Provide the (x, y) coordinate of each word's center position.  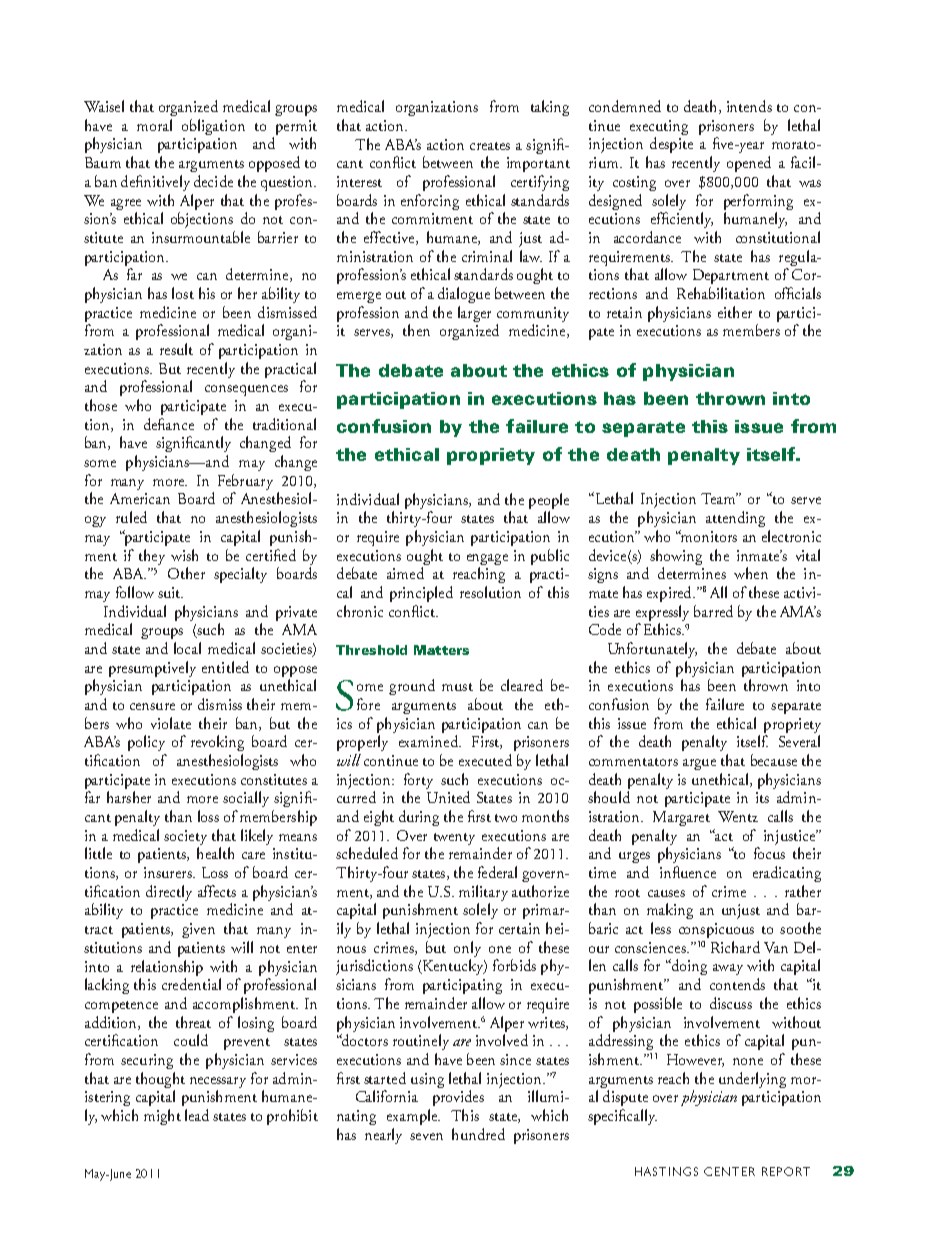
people (549, 501)
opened (749, 164)
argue (699, 764)
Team (719, 498)
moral (154, 125)
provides (458, 1098)
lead (197, 1115)
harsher (129, 797)
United (448, 797)
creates (490, 146)
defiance (169, 424)
